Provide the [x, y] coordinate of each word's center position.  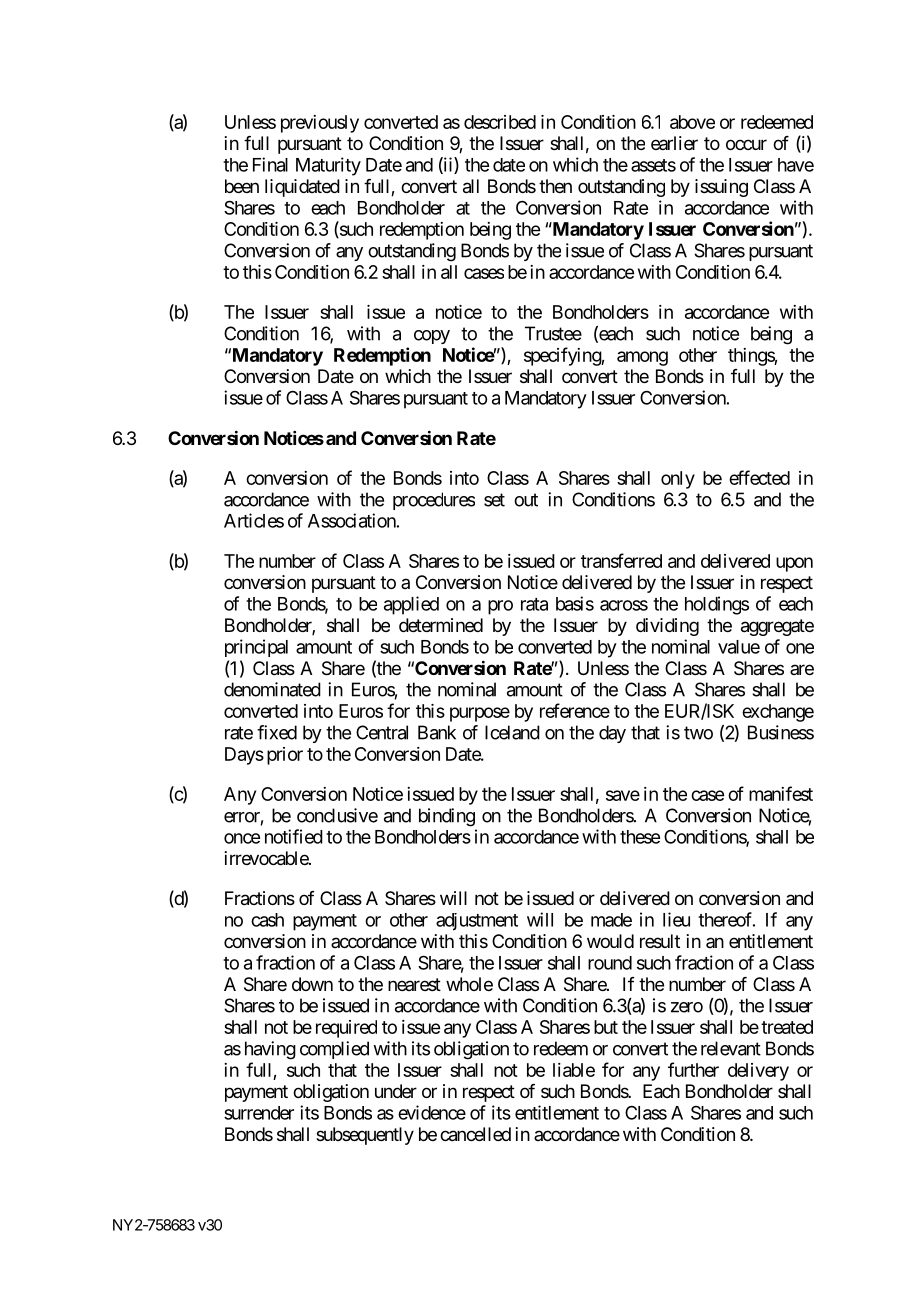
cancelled [475, 1134]
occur [746, 144]
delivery [758, 1072]
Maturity [328, 166]
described [500, 122]
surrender [259, 1113]
